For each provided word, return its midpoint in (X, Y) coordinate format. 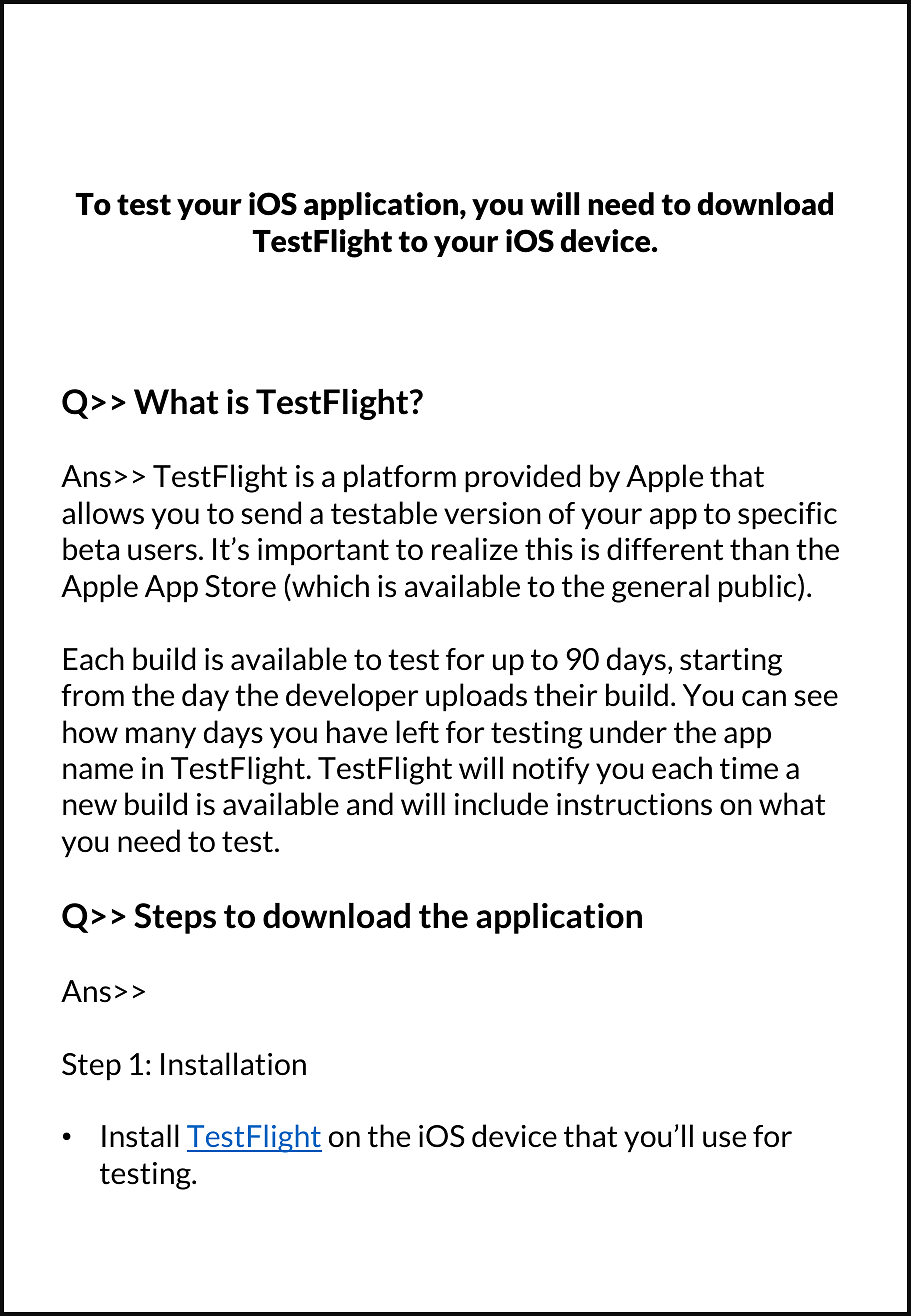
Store (240, 586)
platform (400, 478)
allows (103, 513)
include (501, 804)
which (329, 587)
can (764, 698)
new (90, 807)
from (92, 695)
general (660, 588)
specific (787, 516)
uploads (476, 697)
